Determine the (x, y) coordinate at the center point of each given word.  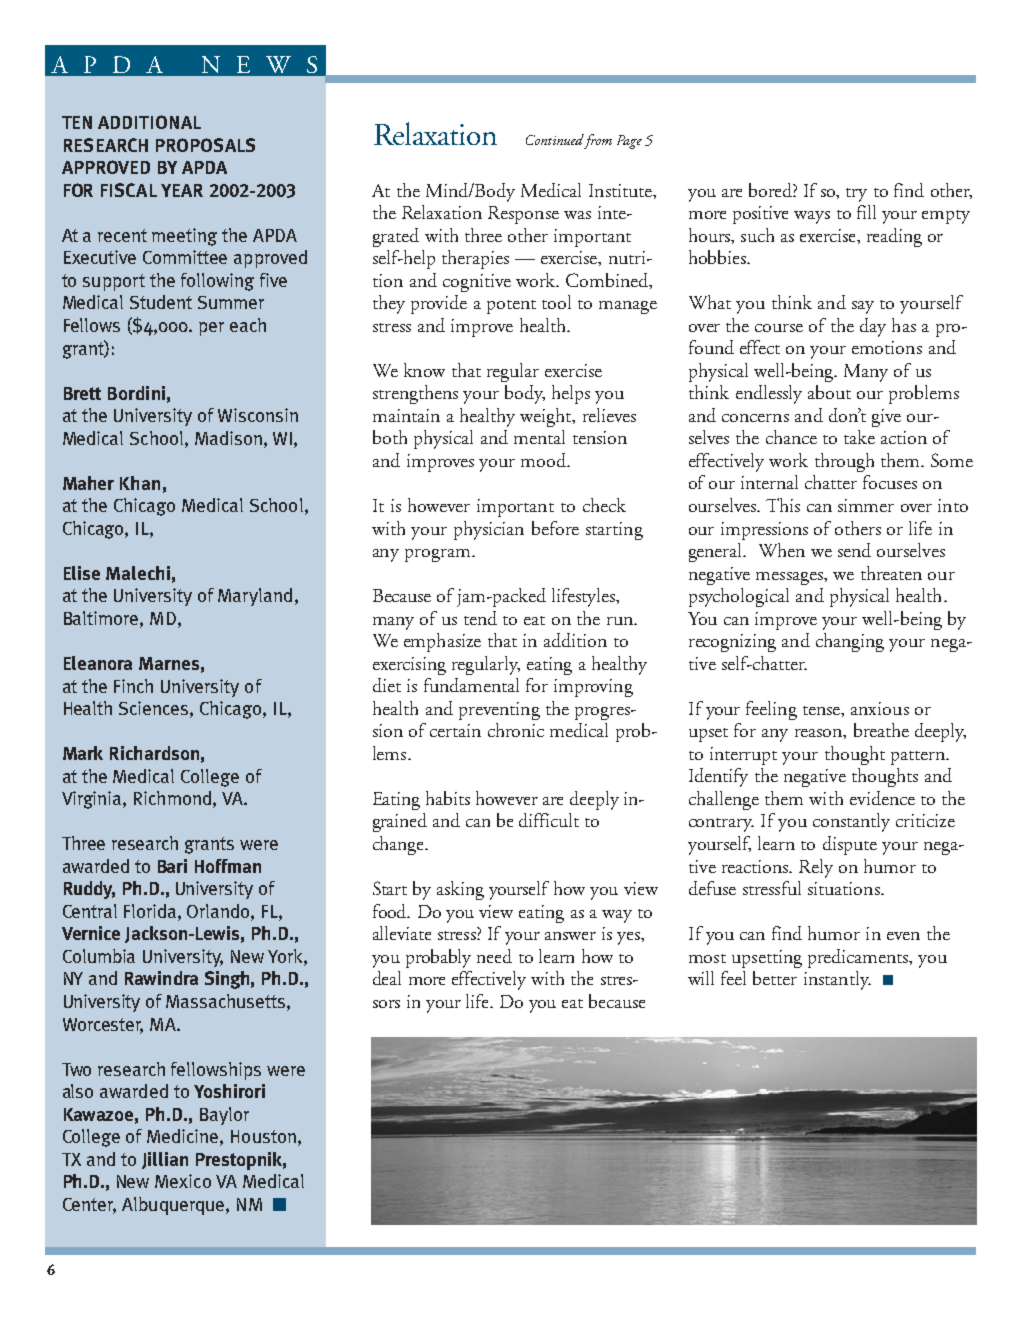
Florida (151, 912)
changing (850, 642)
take (859, 437)
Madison (228, 438)
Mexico (183, 1181)
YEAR (182, 190)
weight (547, 417)
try (856, 195)
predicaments (859, 958)
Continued (555, 139)
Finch (133, 686)
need (494, 956)
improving (593, 688)
